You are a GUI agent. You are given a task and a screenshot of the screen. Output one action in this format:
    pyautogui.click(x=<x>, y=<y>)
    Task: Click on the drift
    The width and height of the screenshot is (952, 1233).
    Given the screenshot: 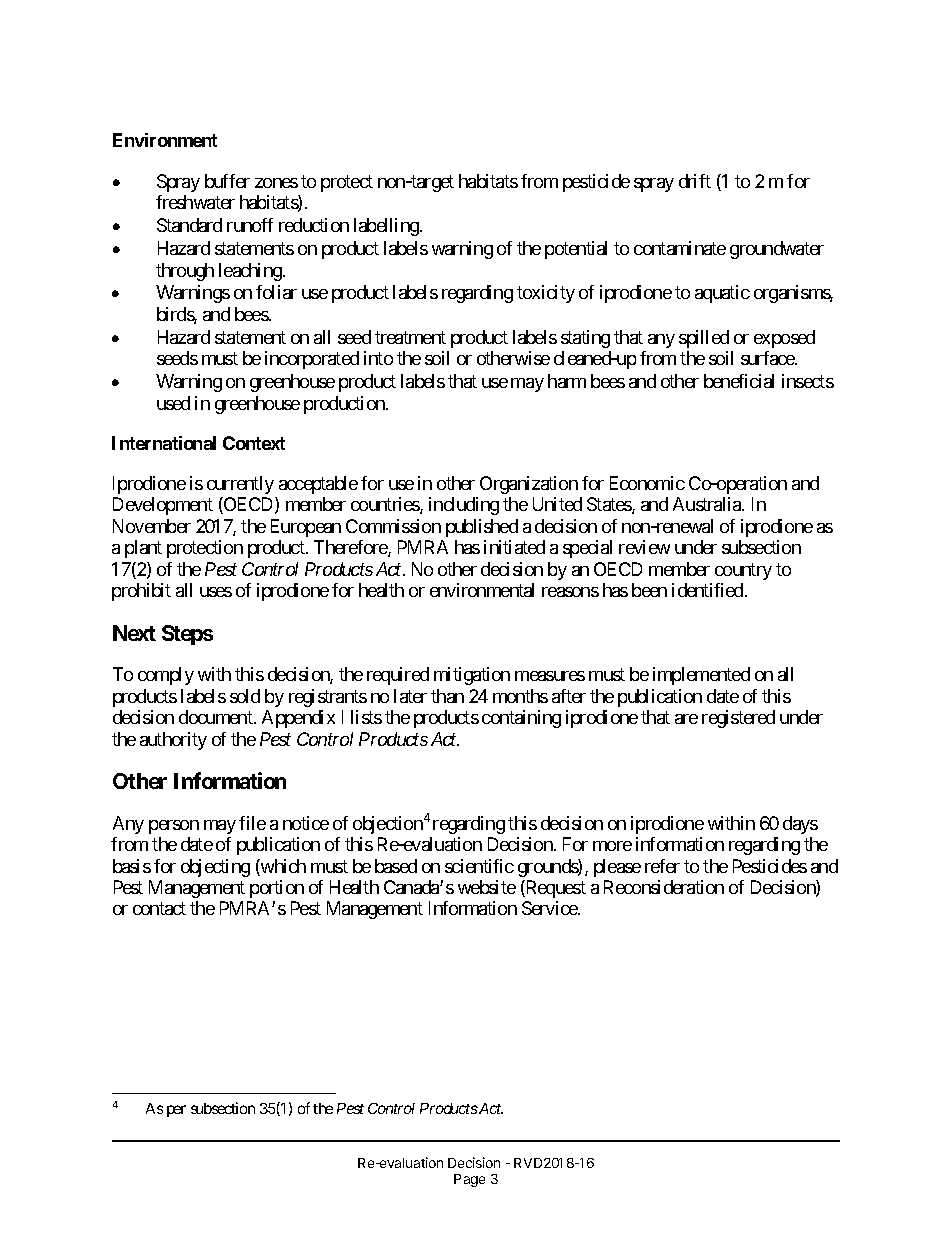 What is the action you would take?
    pyautogui.click(x=695, y=181)
